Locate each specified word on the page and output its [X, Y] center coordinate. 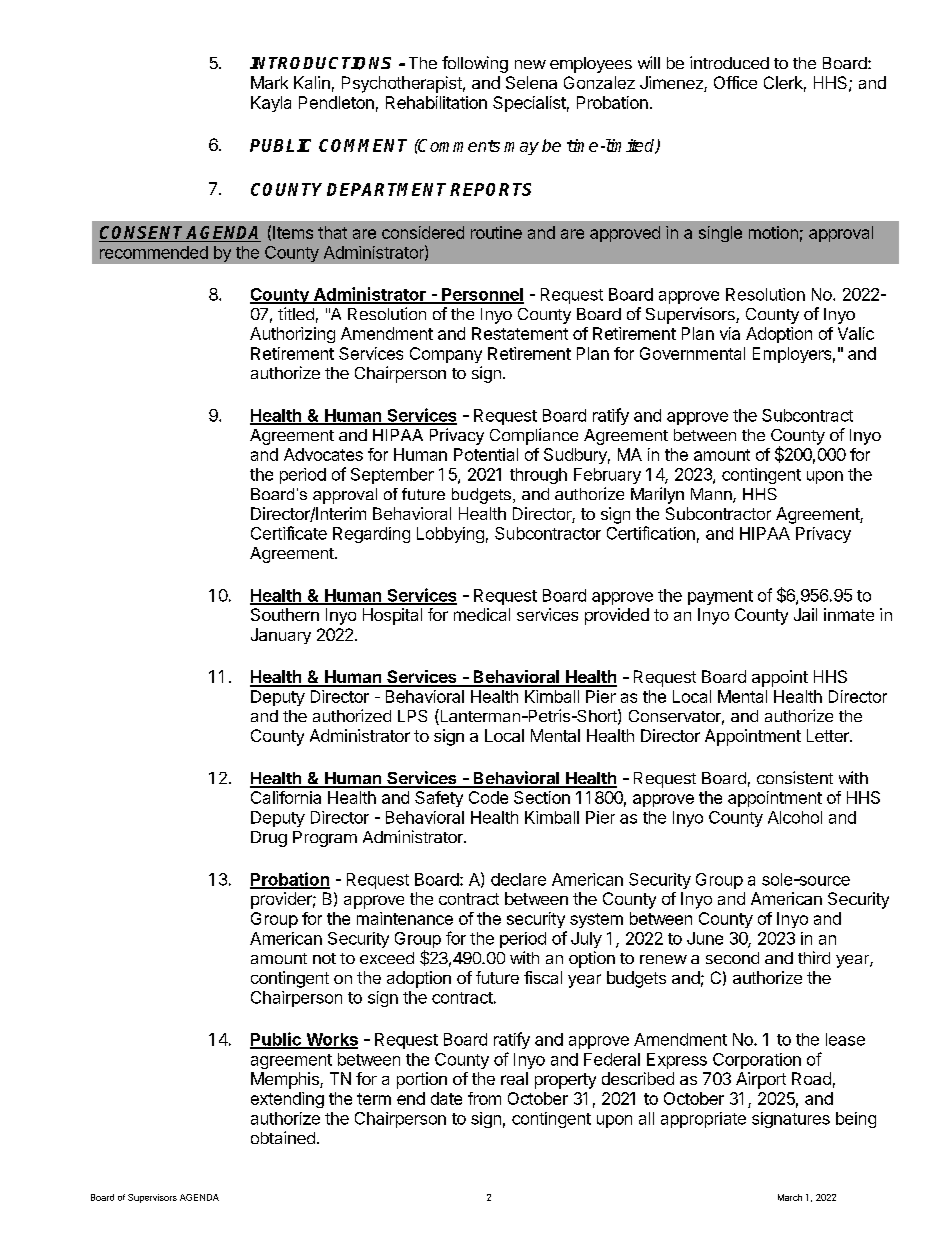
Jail [805, 614]
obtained [283, 1137]
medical [482, 614]
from [484, 1098]
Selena [531, 82]
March [790, 1197]
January [281, 636]
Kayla [271, 104]
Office [735, 82]
